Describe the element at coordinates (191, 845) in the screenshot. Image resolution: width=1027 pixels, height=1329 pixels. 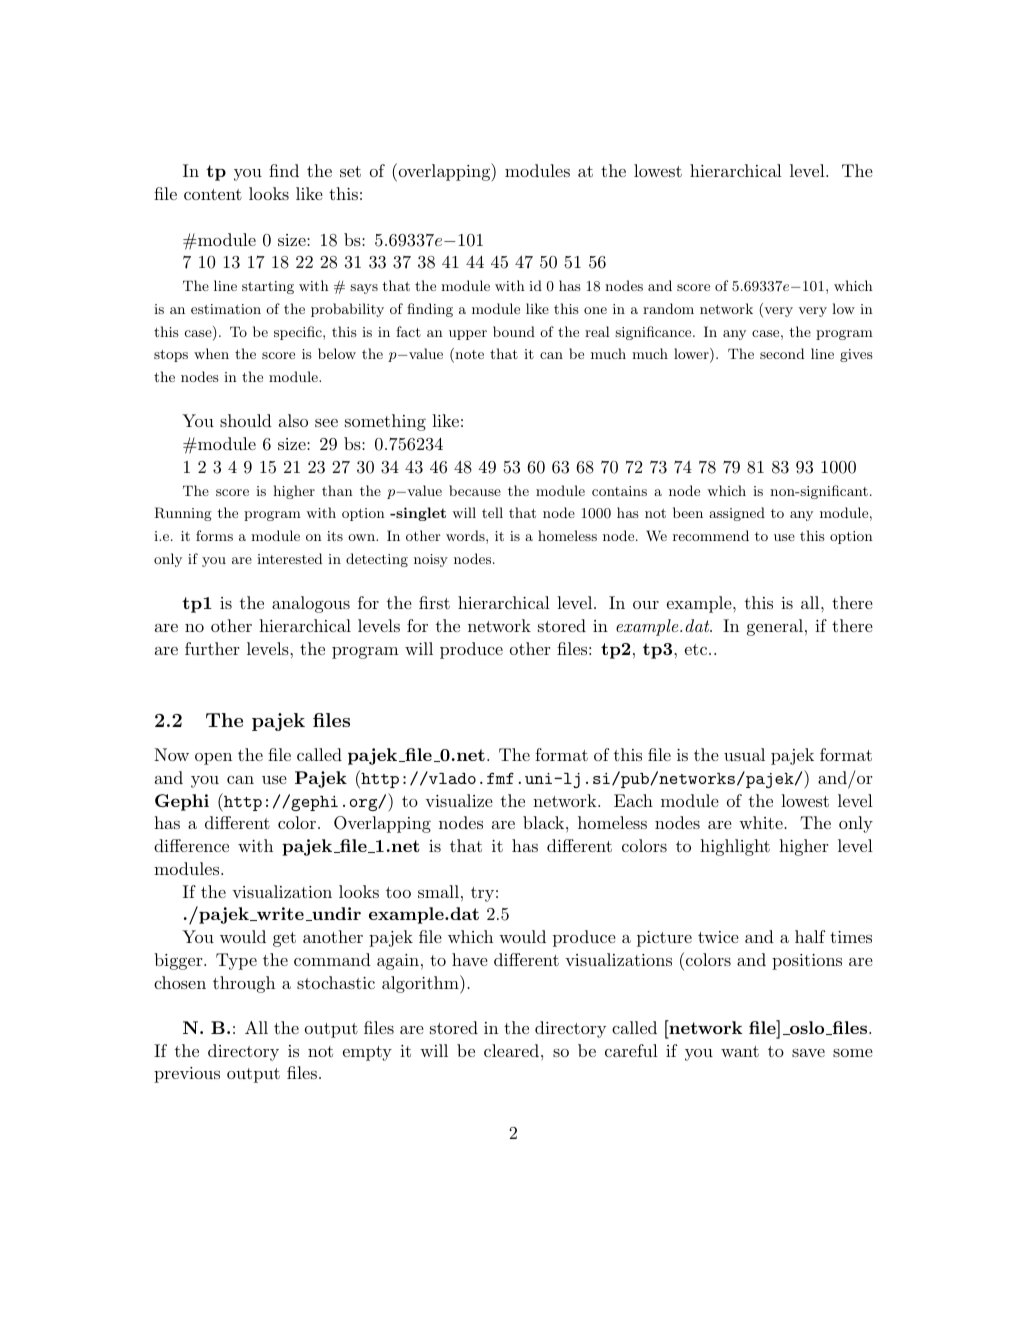
I see `difference` at that location.
